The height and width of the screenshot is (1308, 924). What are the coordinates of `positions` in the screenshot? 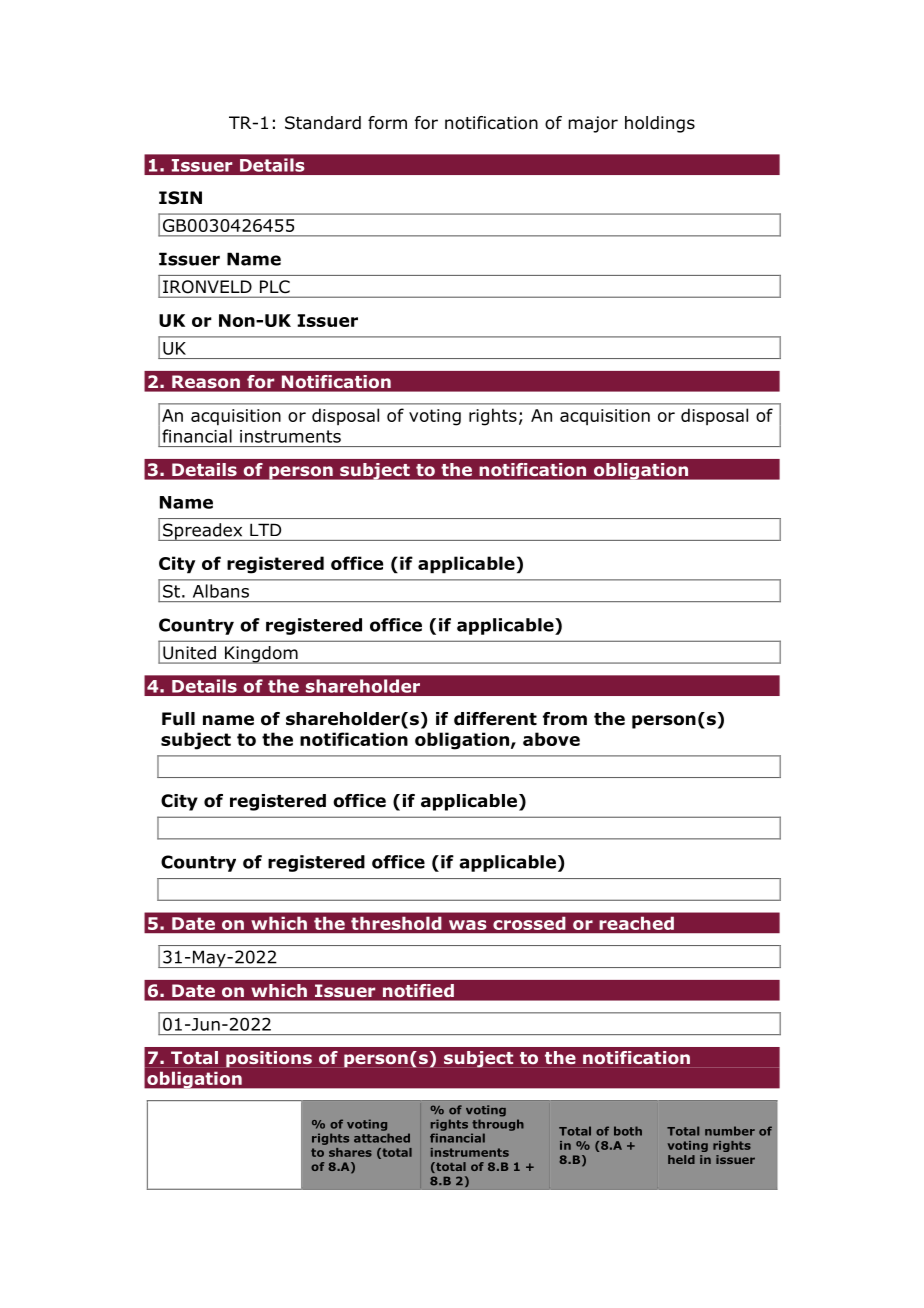 It's located at (269, 1059).
